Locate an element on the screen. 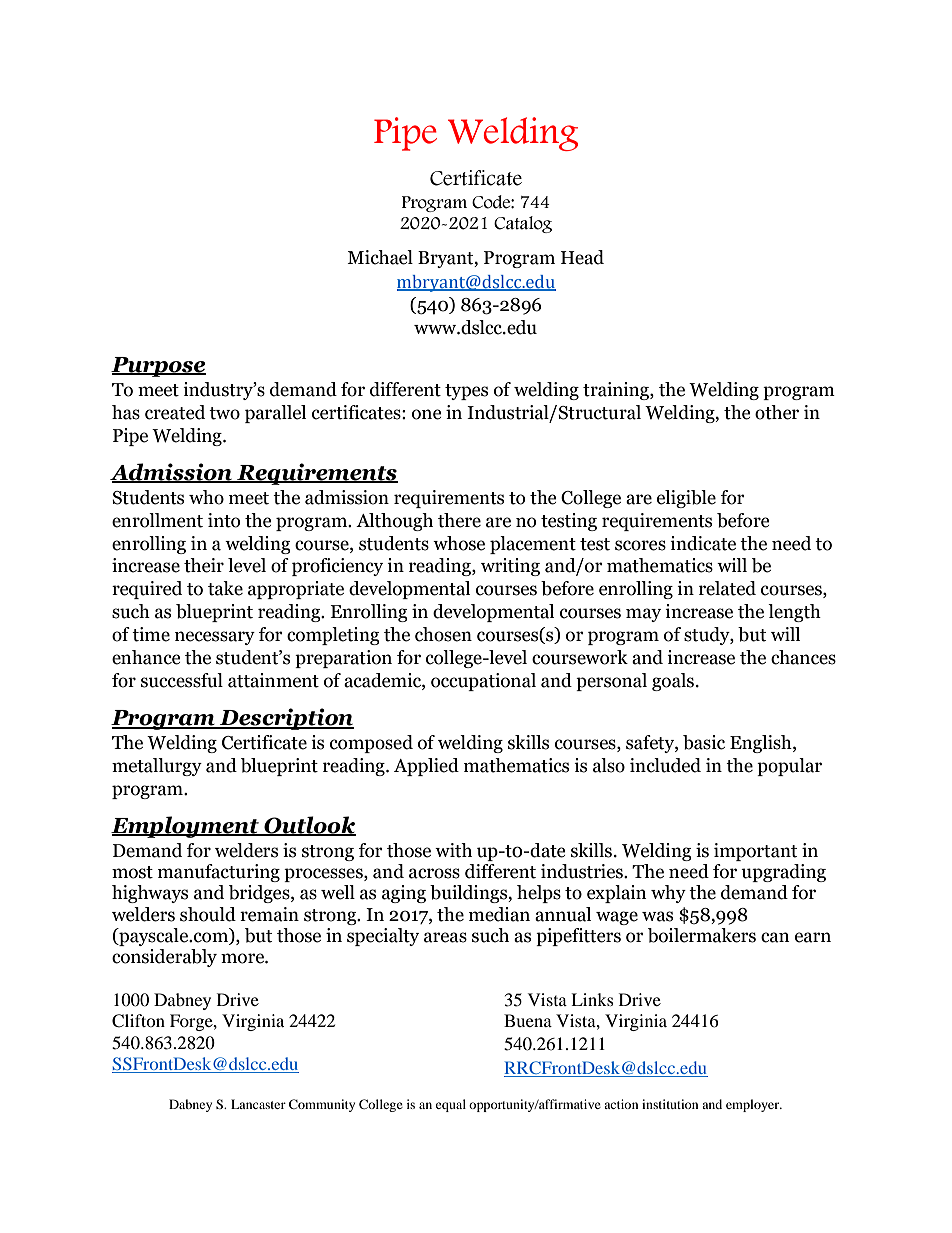 This screenshot has height=1233, width=952. Lancaster is located at coordinates (258, 1104).
